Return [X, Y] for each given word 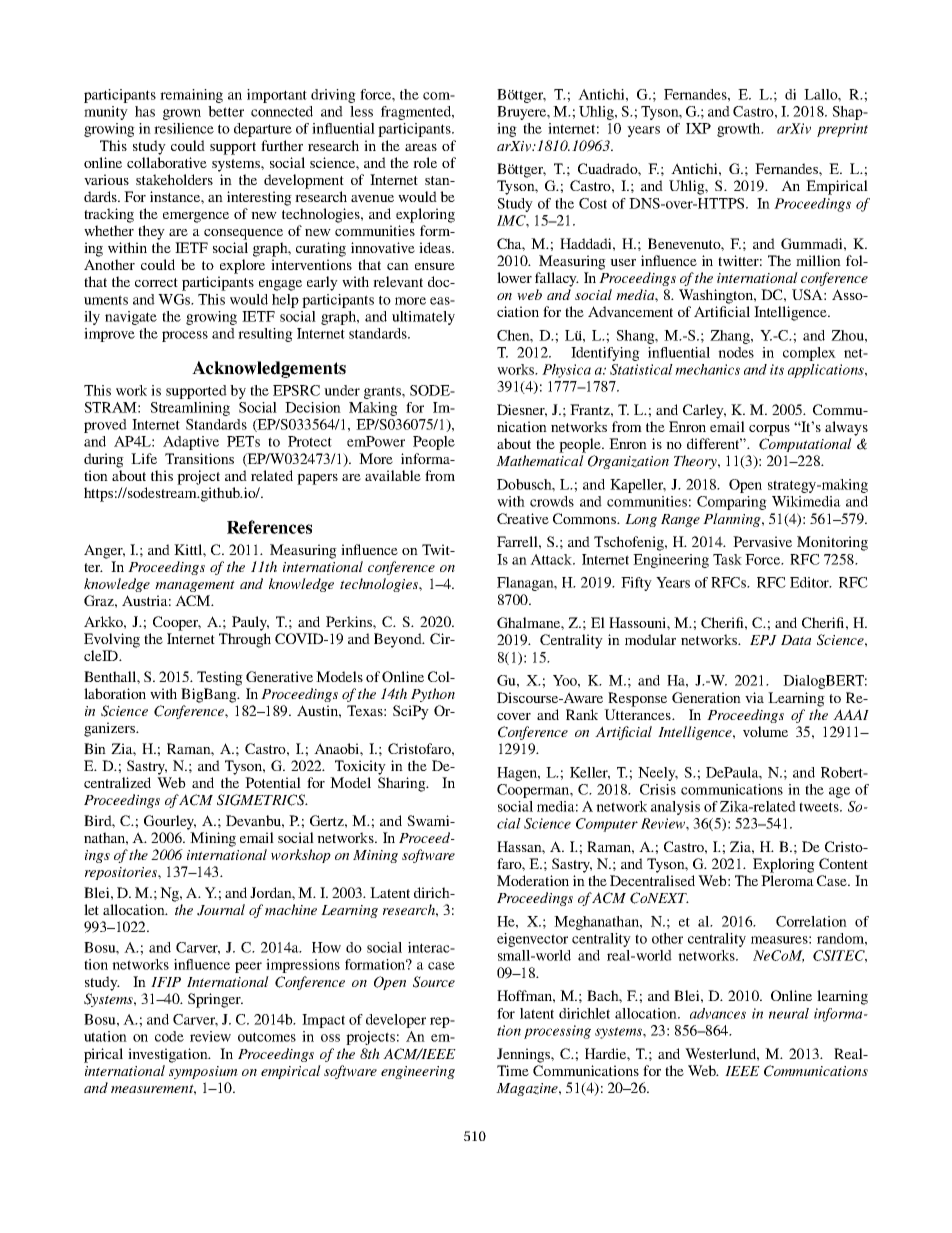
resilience [184, 128]
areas [421, 147]
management [195, 586]
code [169, 1036]
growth [740, 130]
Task [727, 559]
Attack [552, 559]
